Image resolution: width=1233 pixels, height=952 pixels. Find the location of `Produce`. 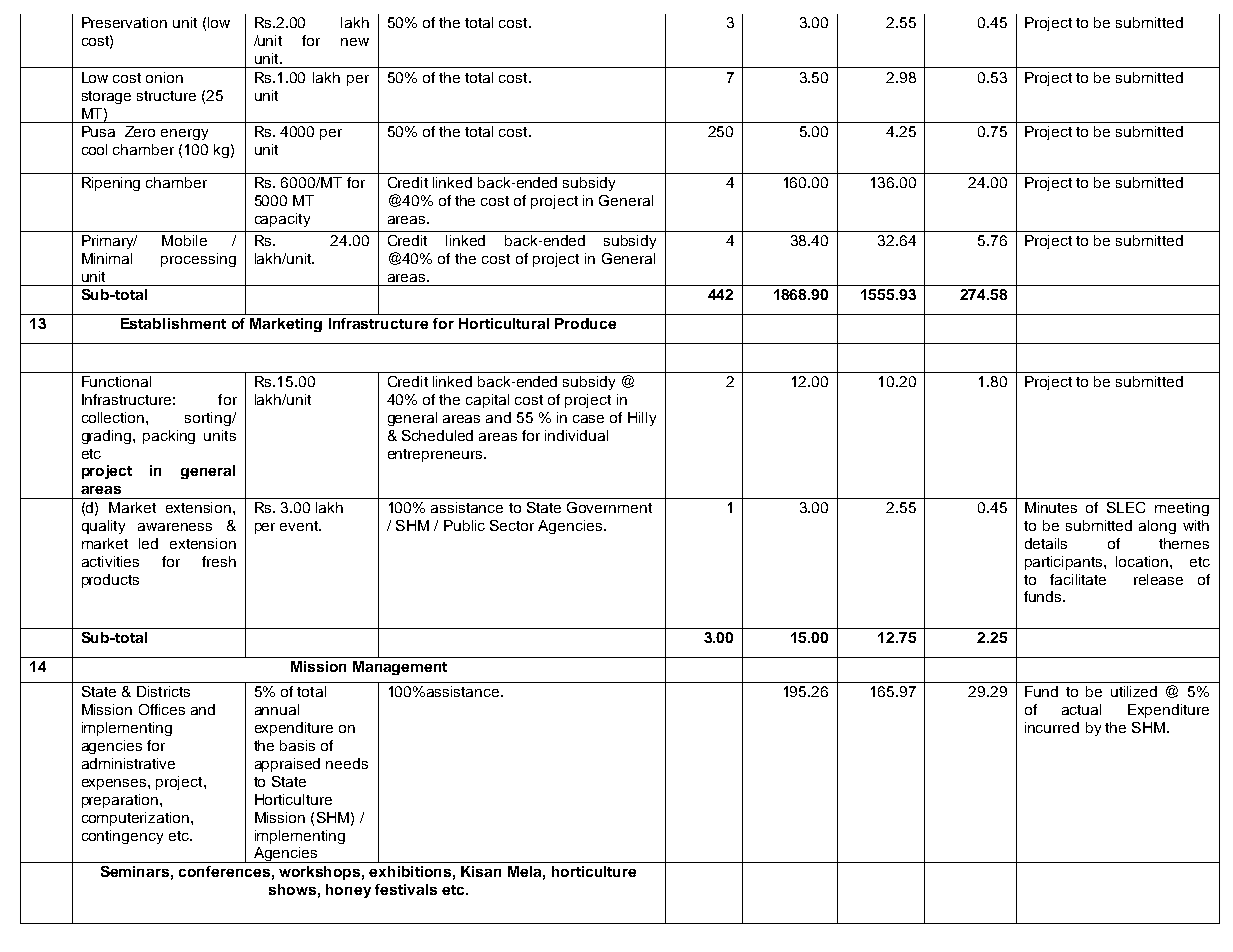

Produce is located at coordinates (585, 323).
